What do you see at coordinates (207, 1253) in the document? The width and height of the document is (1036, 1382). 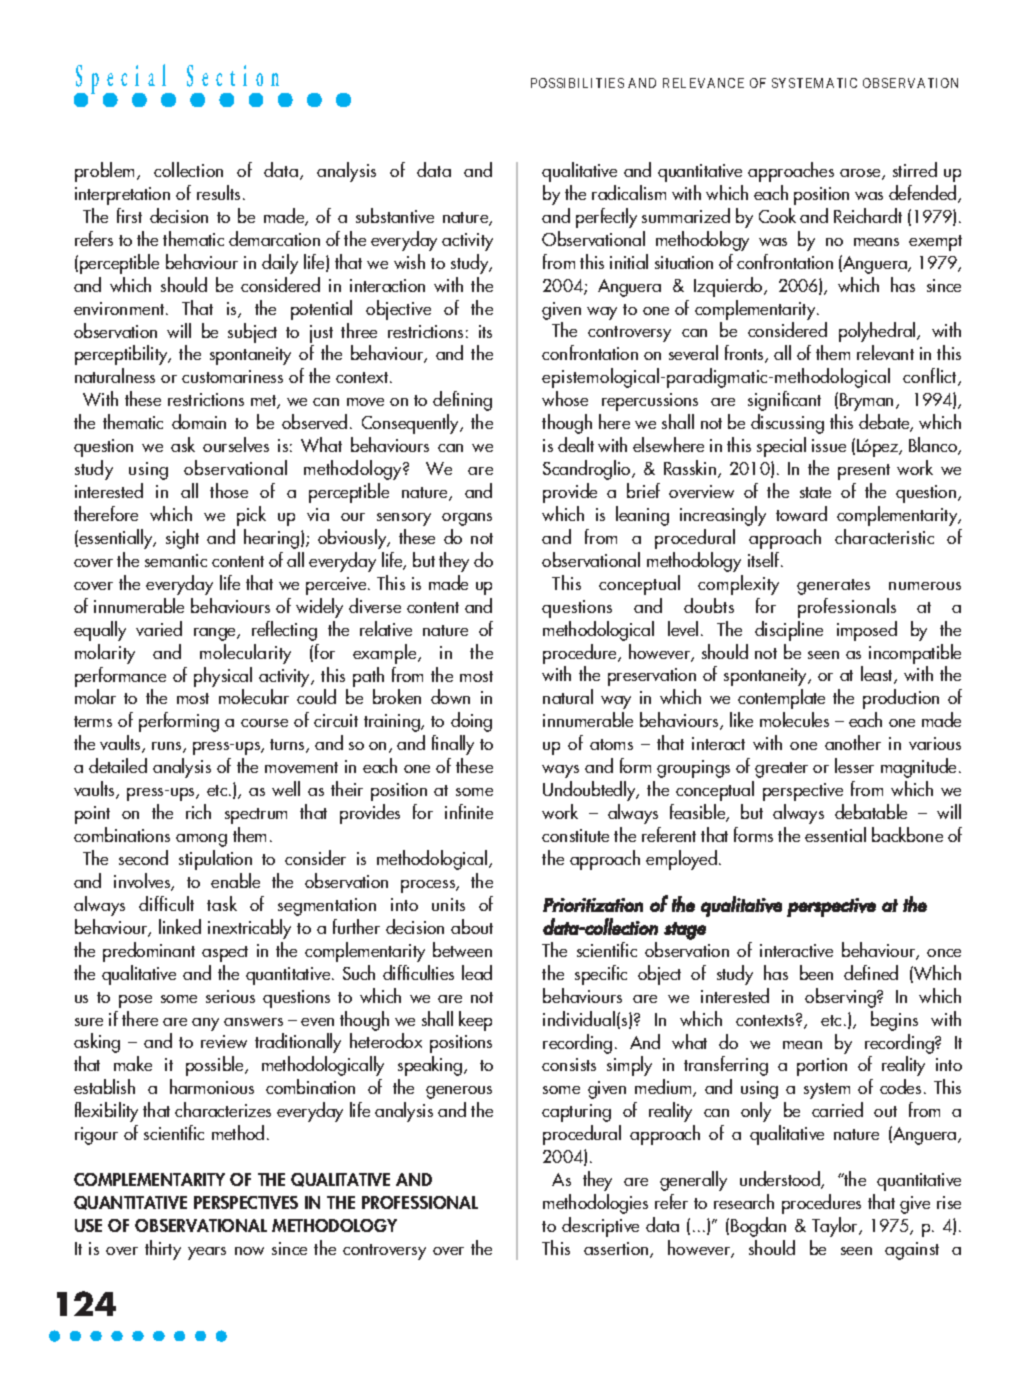 I see `years` at bounding box center [207, 1253].
